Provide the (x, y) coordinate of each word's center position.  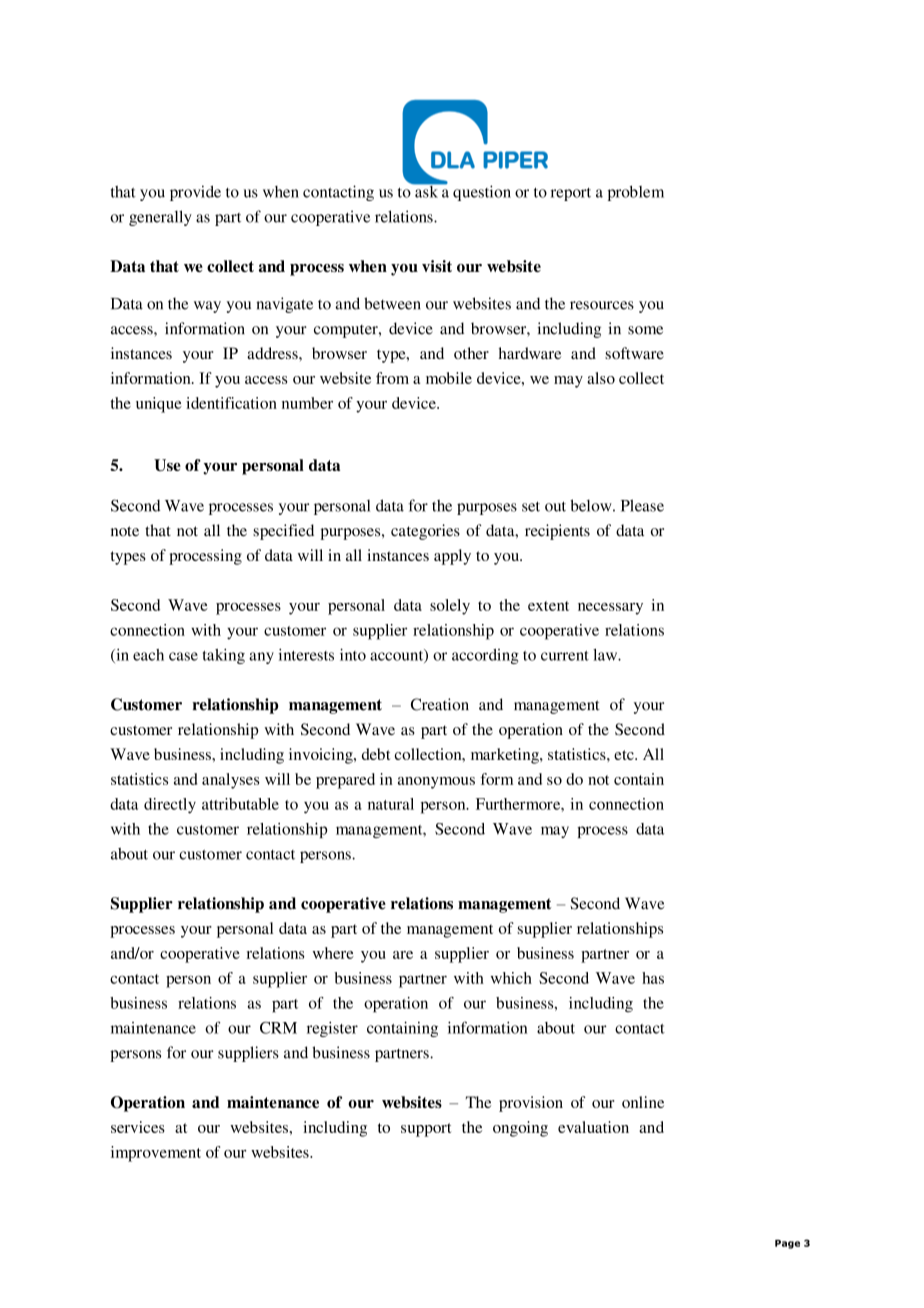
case (183, 656)
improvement (156, 1154)
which (511, 978)
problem (636, 193)
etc (625, 755)
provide (195, 193)
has (653, 978)
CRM (278, 1028)
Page (787, 1244)
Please (642, 505)
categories (425, 532)
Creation (440, 704)
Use (167, 465)
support (426, 1130)
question (482, 193)
